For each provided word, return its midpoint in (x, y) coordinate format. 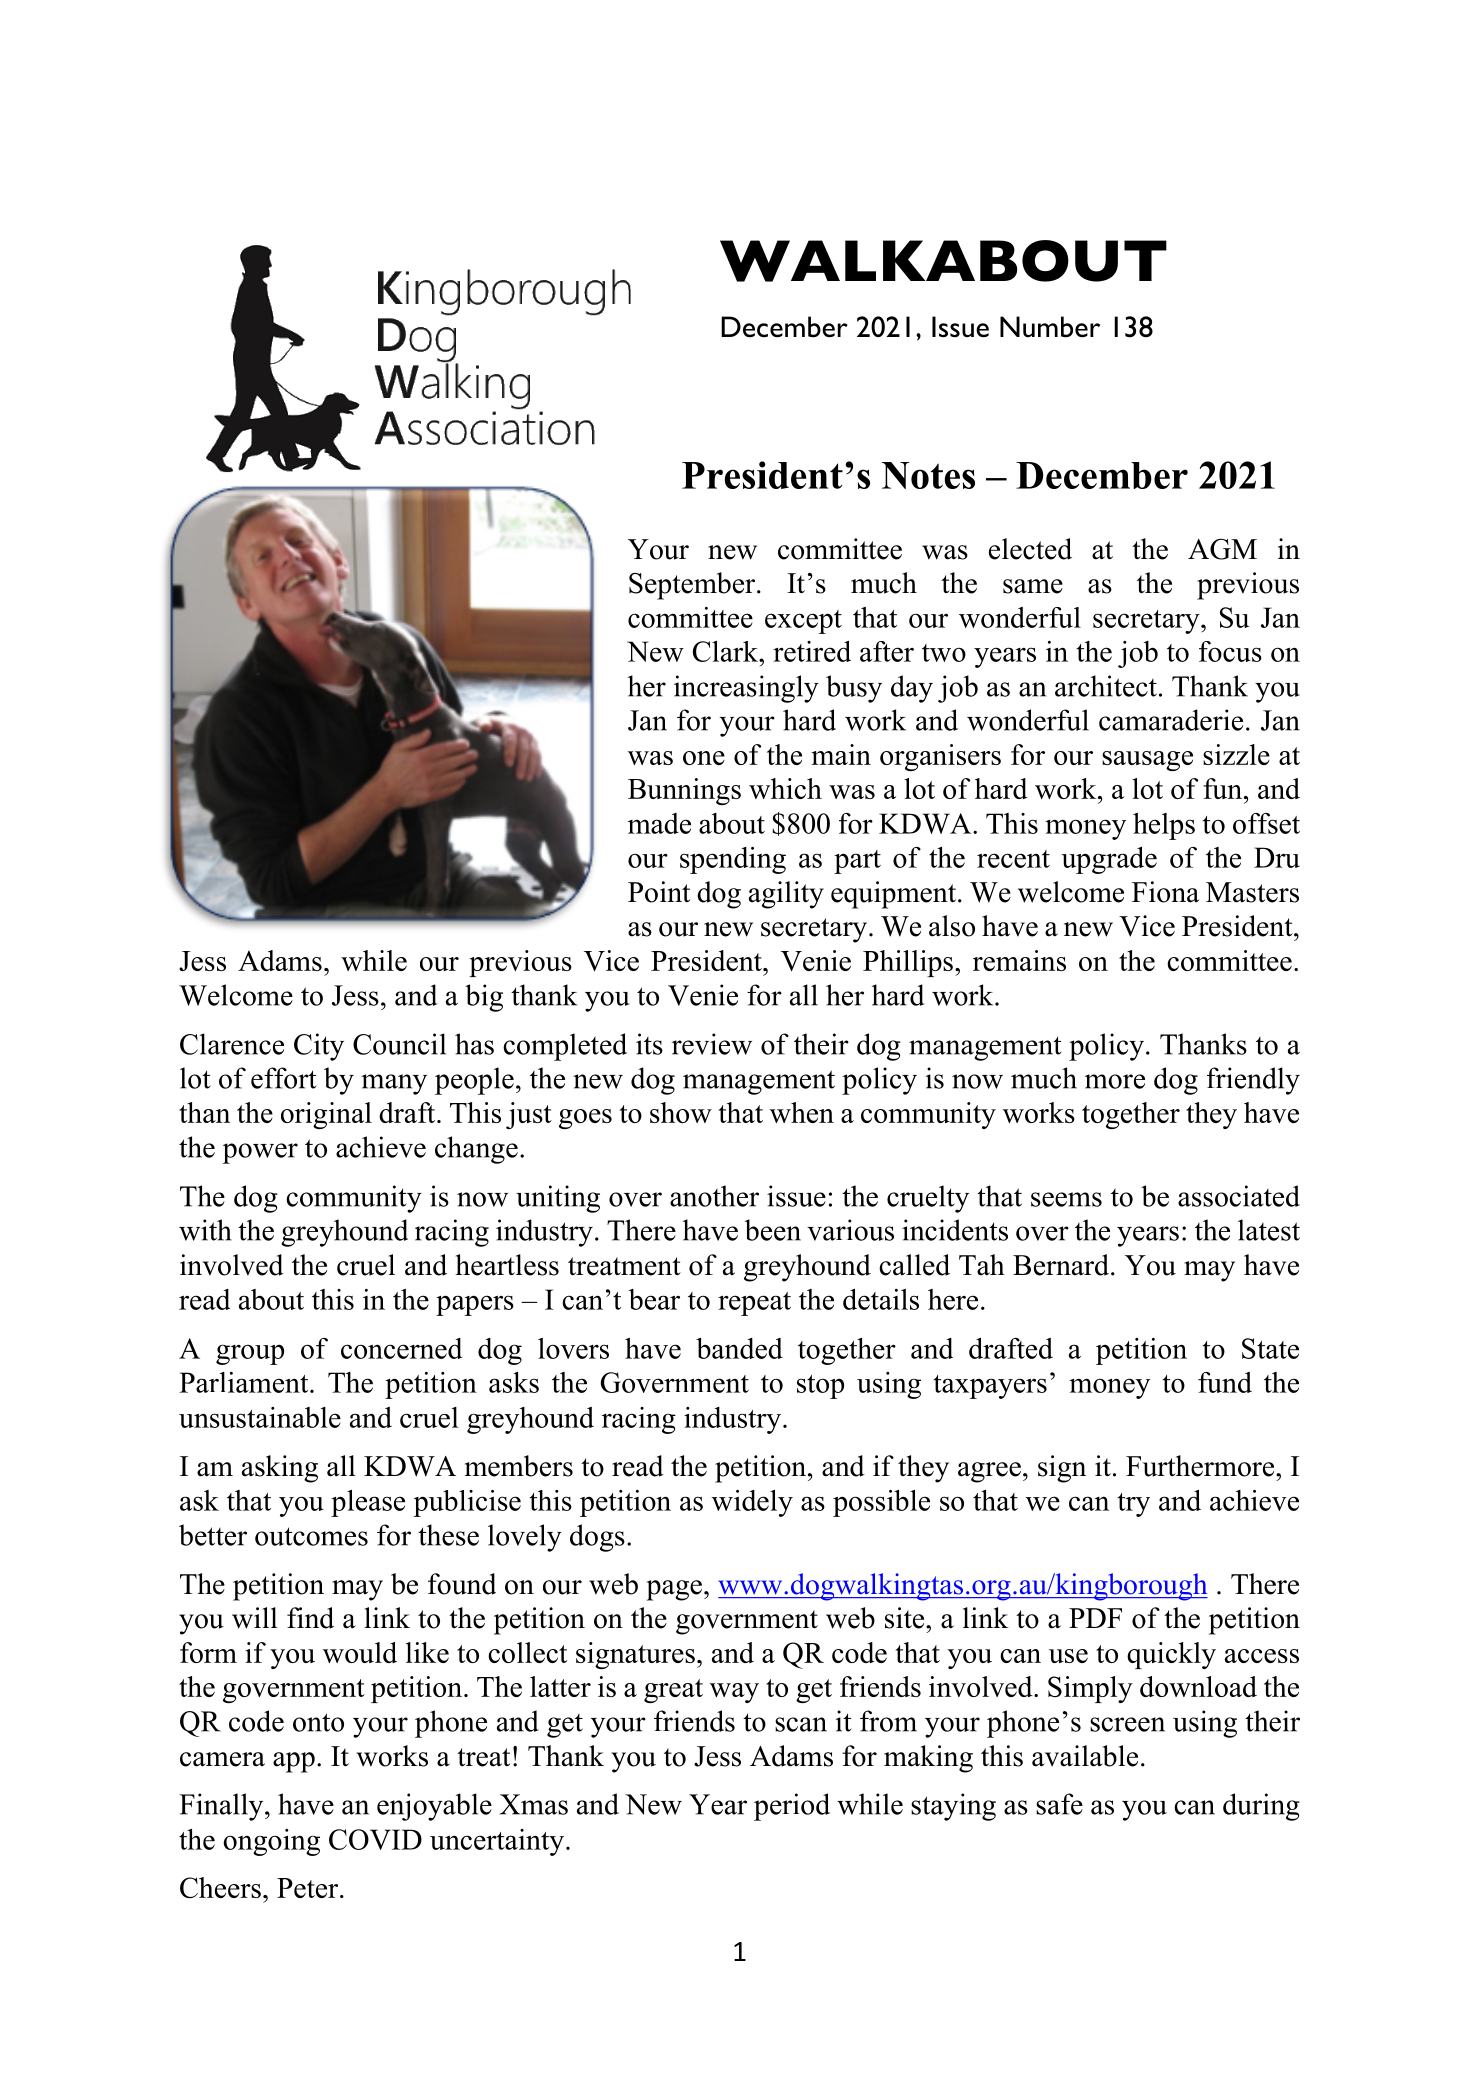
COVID (375, 1839)
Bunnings (684, 791)
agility (786, 895)
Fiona (1165, 892)
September (693, 586)
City (319, 1047)
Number (1050, 327)
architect (1106, 686)
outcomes (311, 1536)
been (773, 1230)
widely (752, 1503)
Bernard (1061, 1265)
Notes (928, 475)
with (205, 1230)
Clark (727, 651)
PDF (1095, 1618)
